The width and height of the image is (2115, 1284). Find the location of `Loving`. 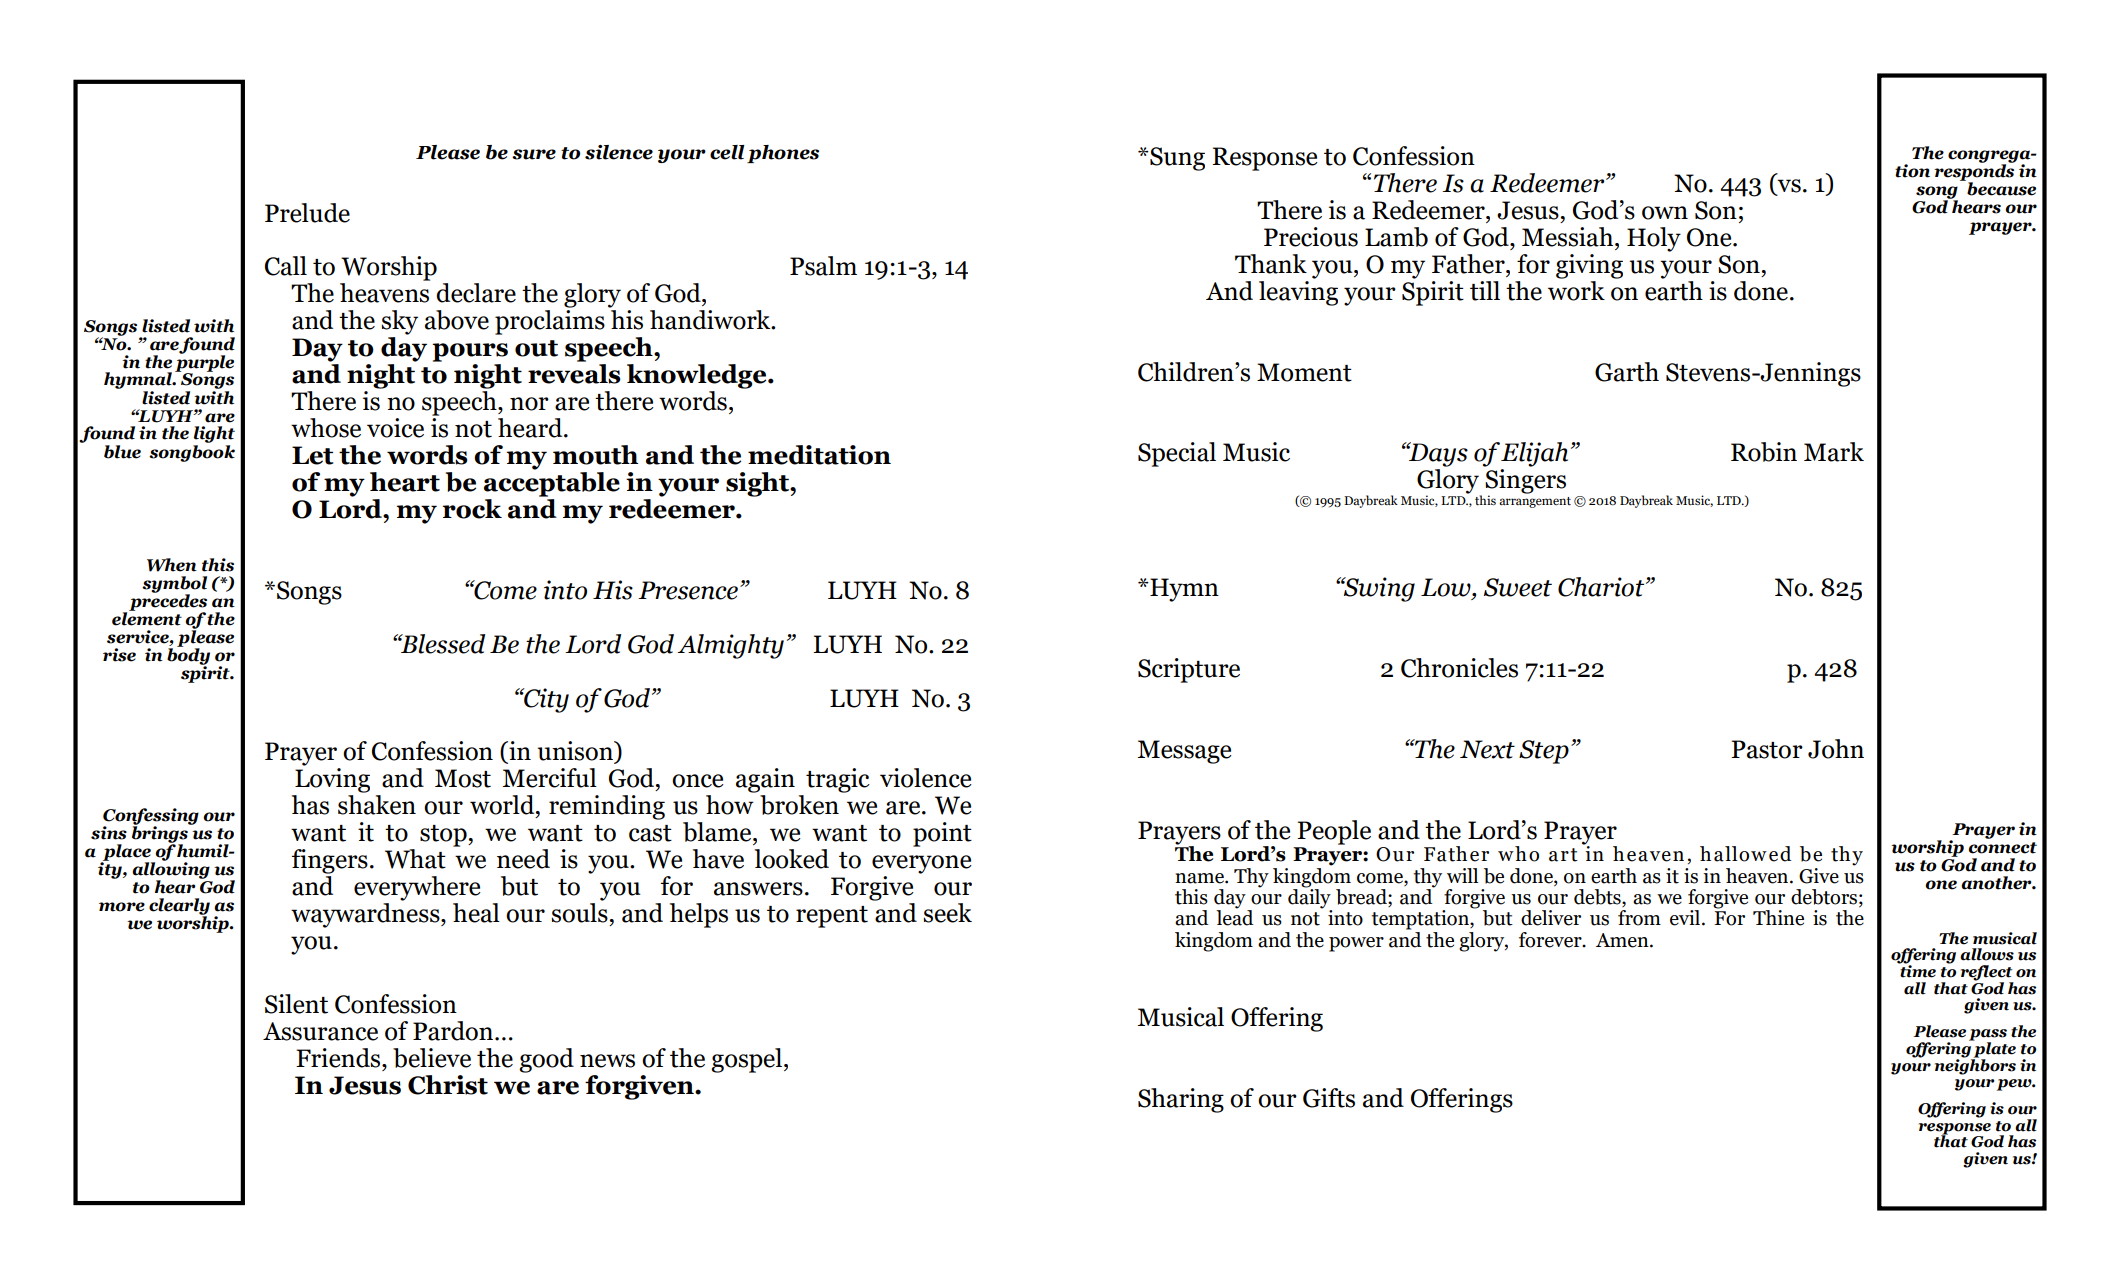

Loving is located at coordinates (332, 780).
